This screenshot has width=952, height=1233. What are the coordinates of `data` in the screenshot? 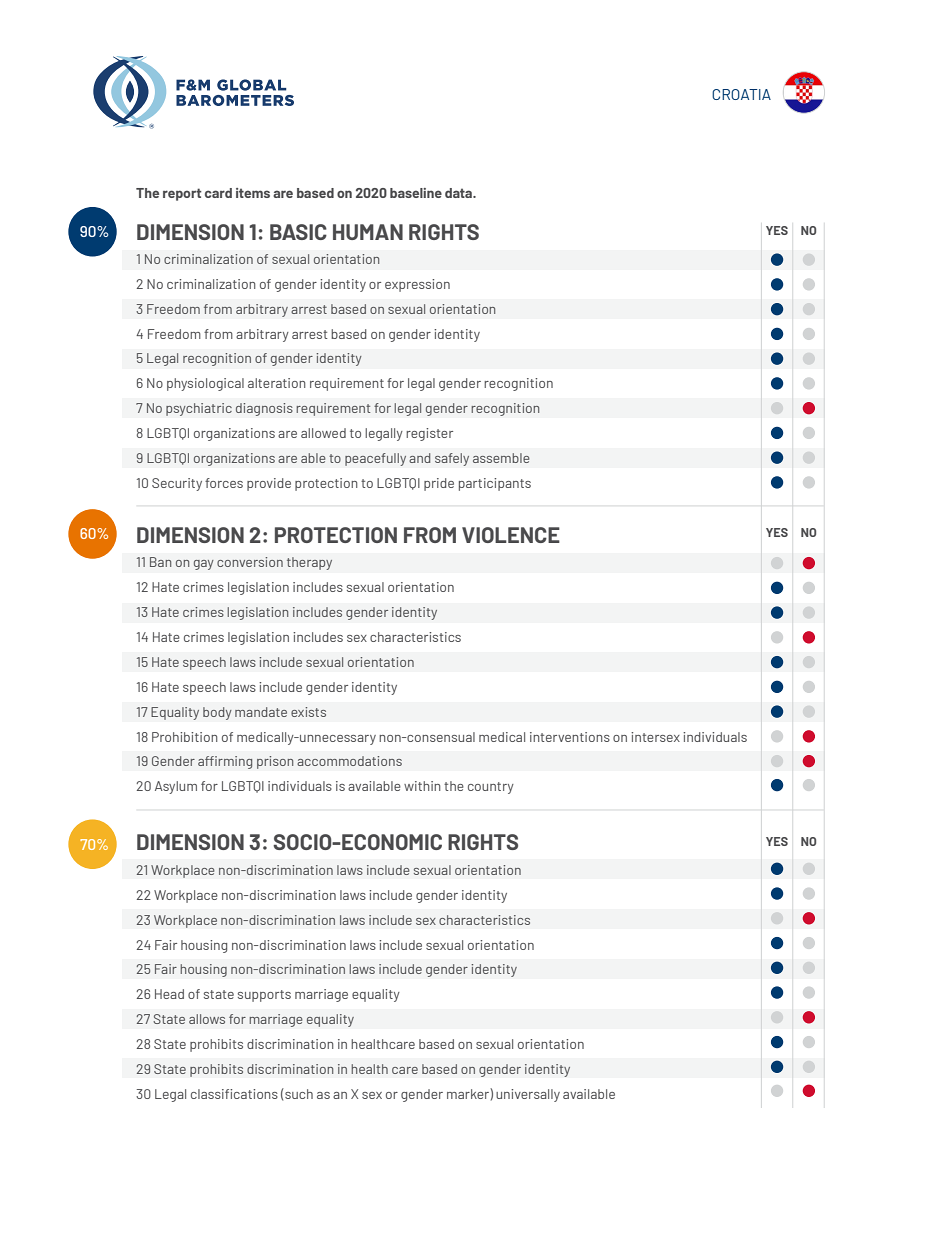 It's located at (460, 193).
